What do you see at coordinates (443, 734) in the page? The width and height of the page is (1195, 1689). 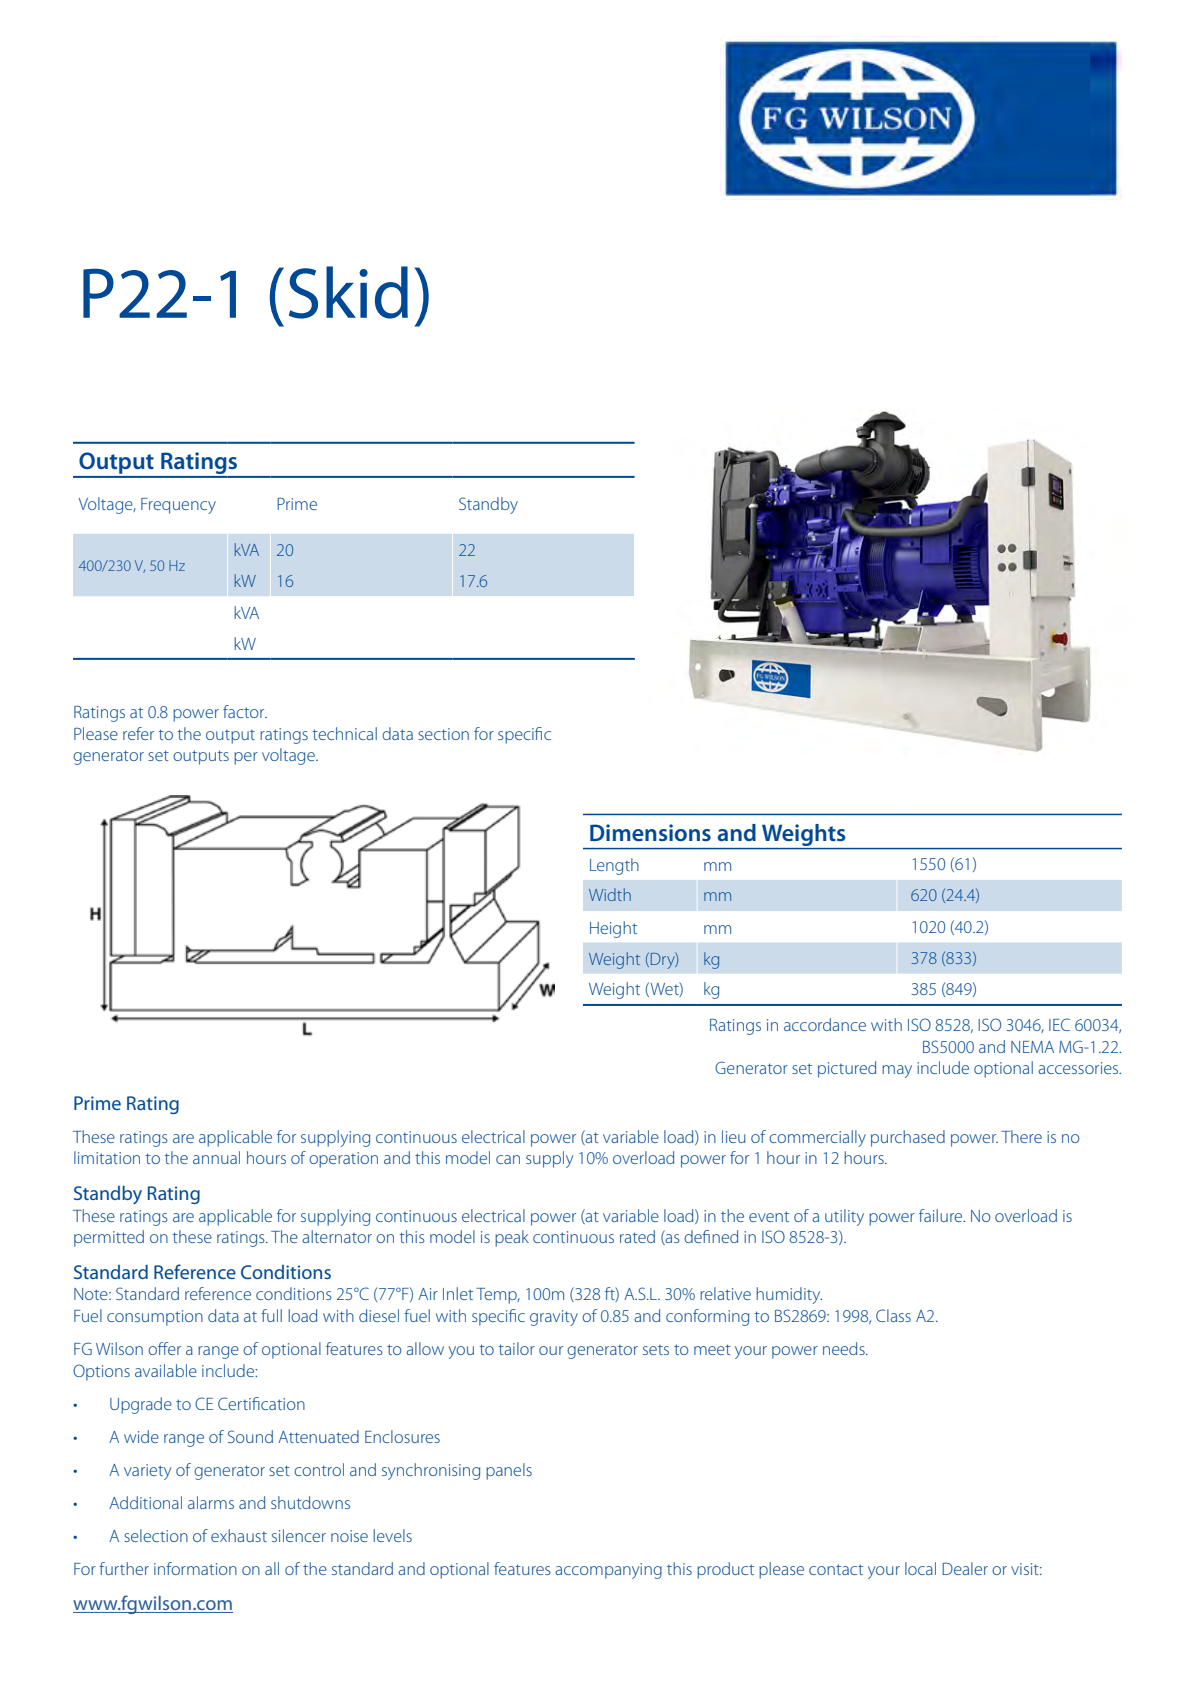 I see `section` at bounding box center [443, 734].
